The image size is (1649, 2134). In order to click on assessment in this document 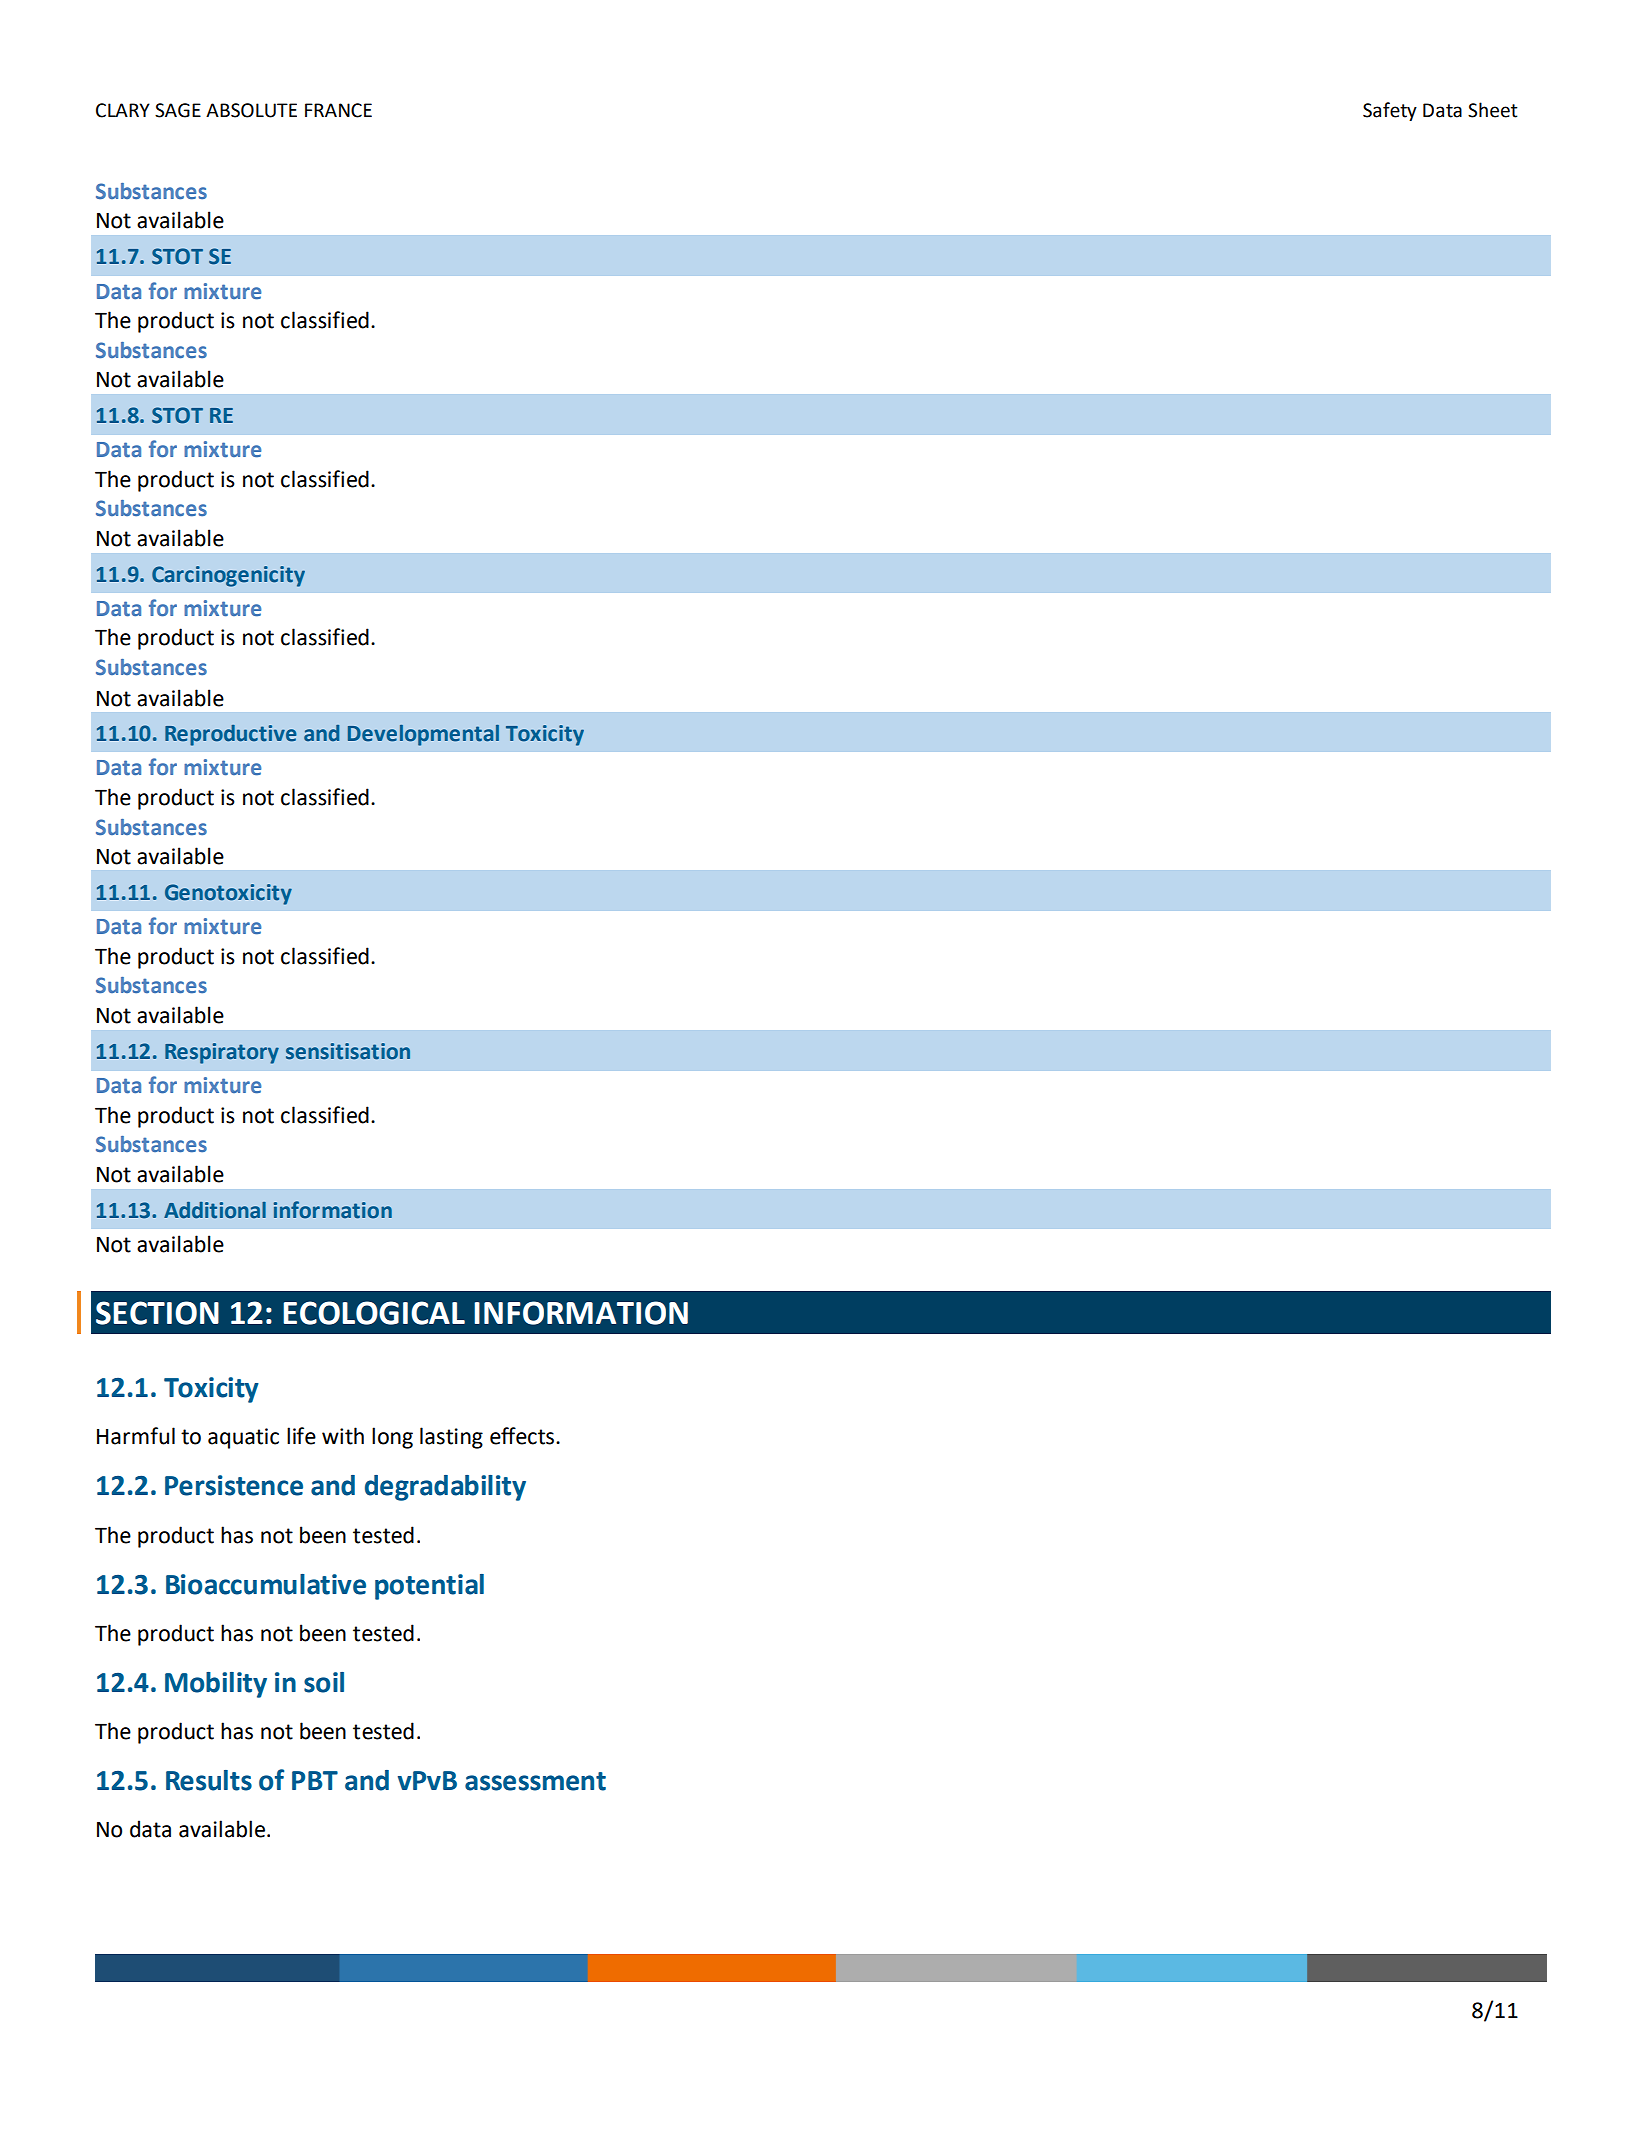, I will do `click(535, 1781)`.
